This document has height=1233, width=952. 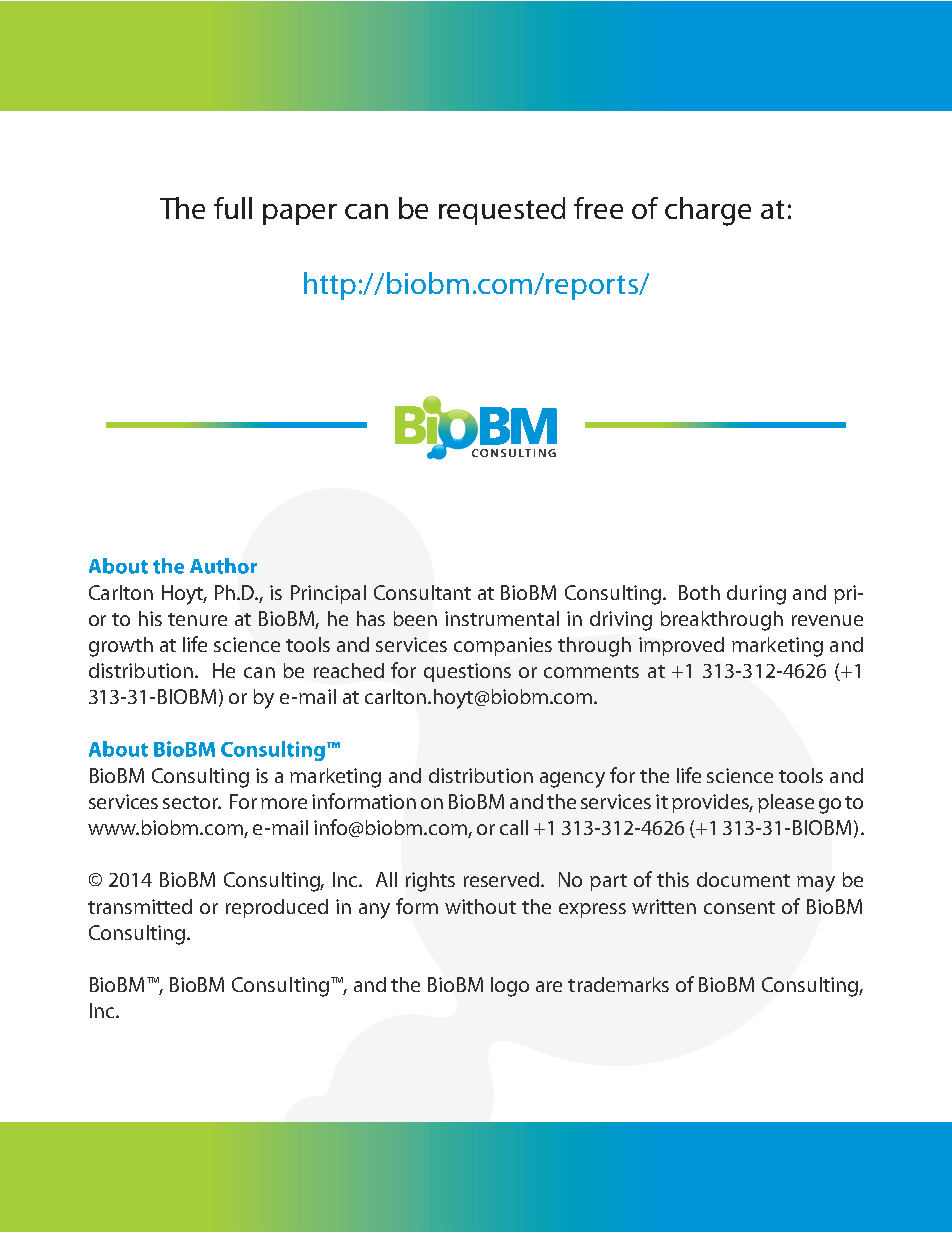 I want to click on please, so click(x=786, y=803).
